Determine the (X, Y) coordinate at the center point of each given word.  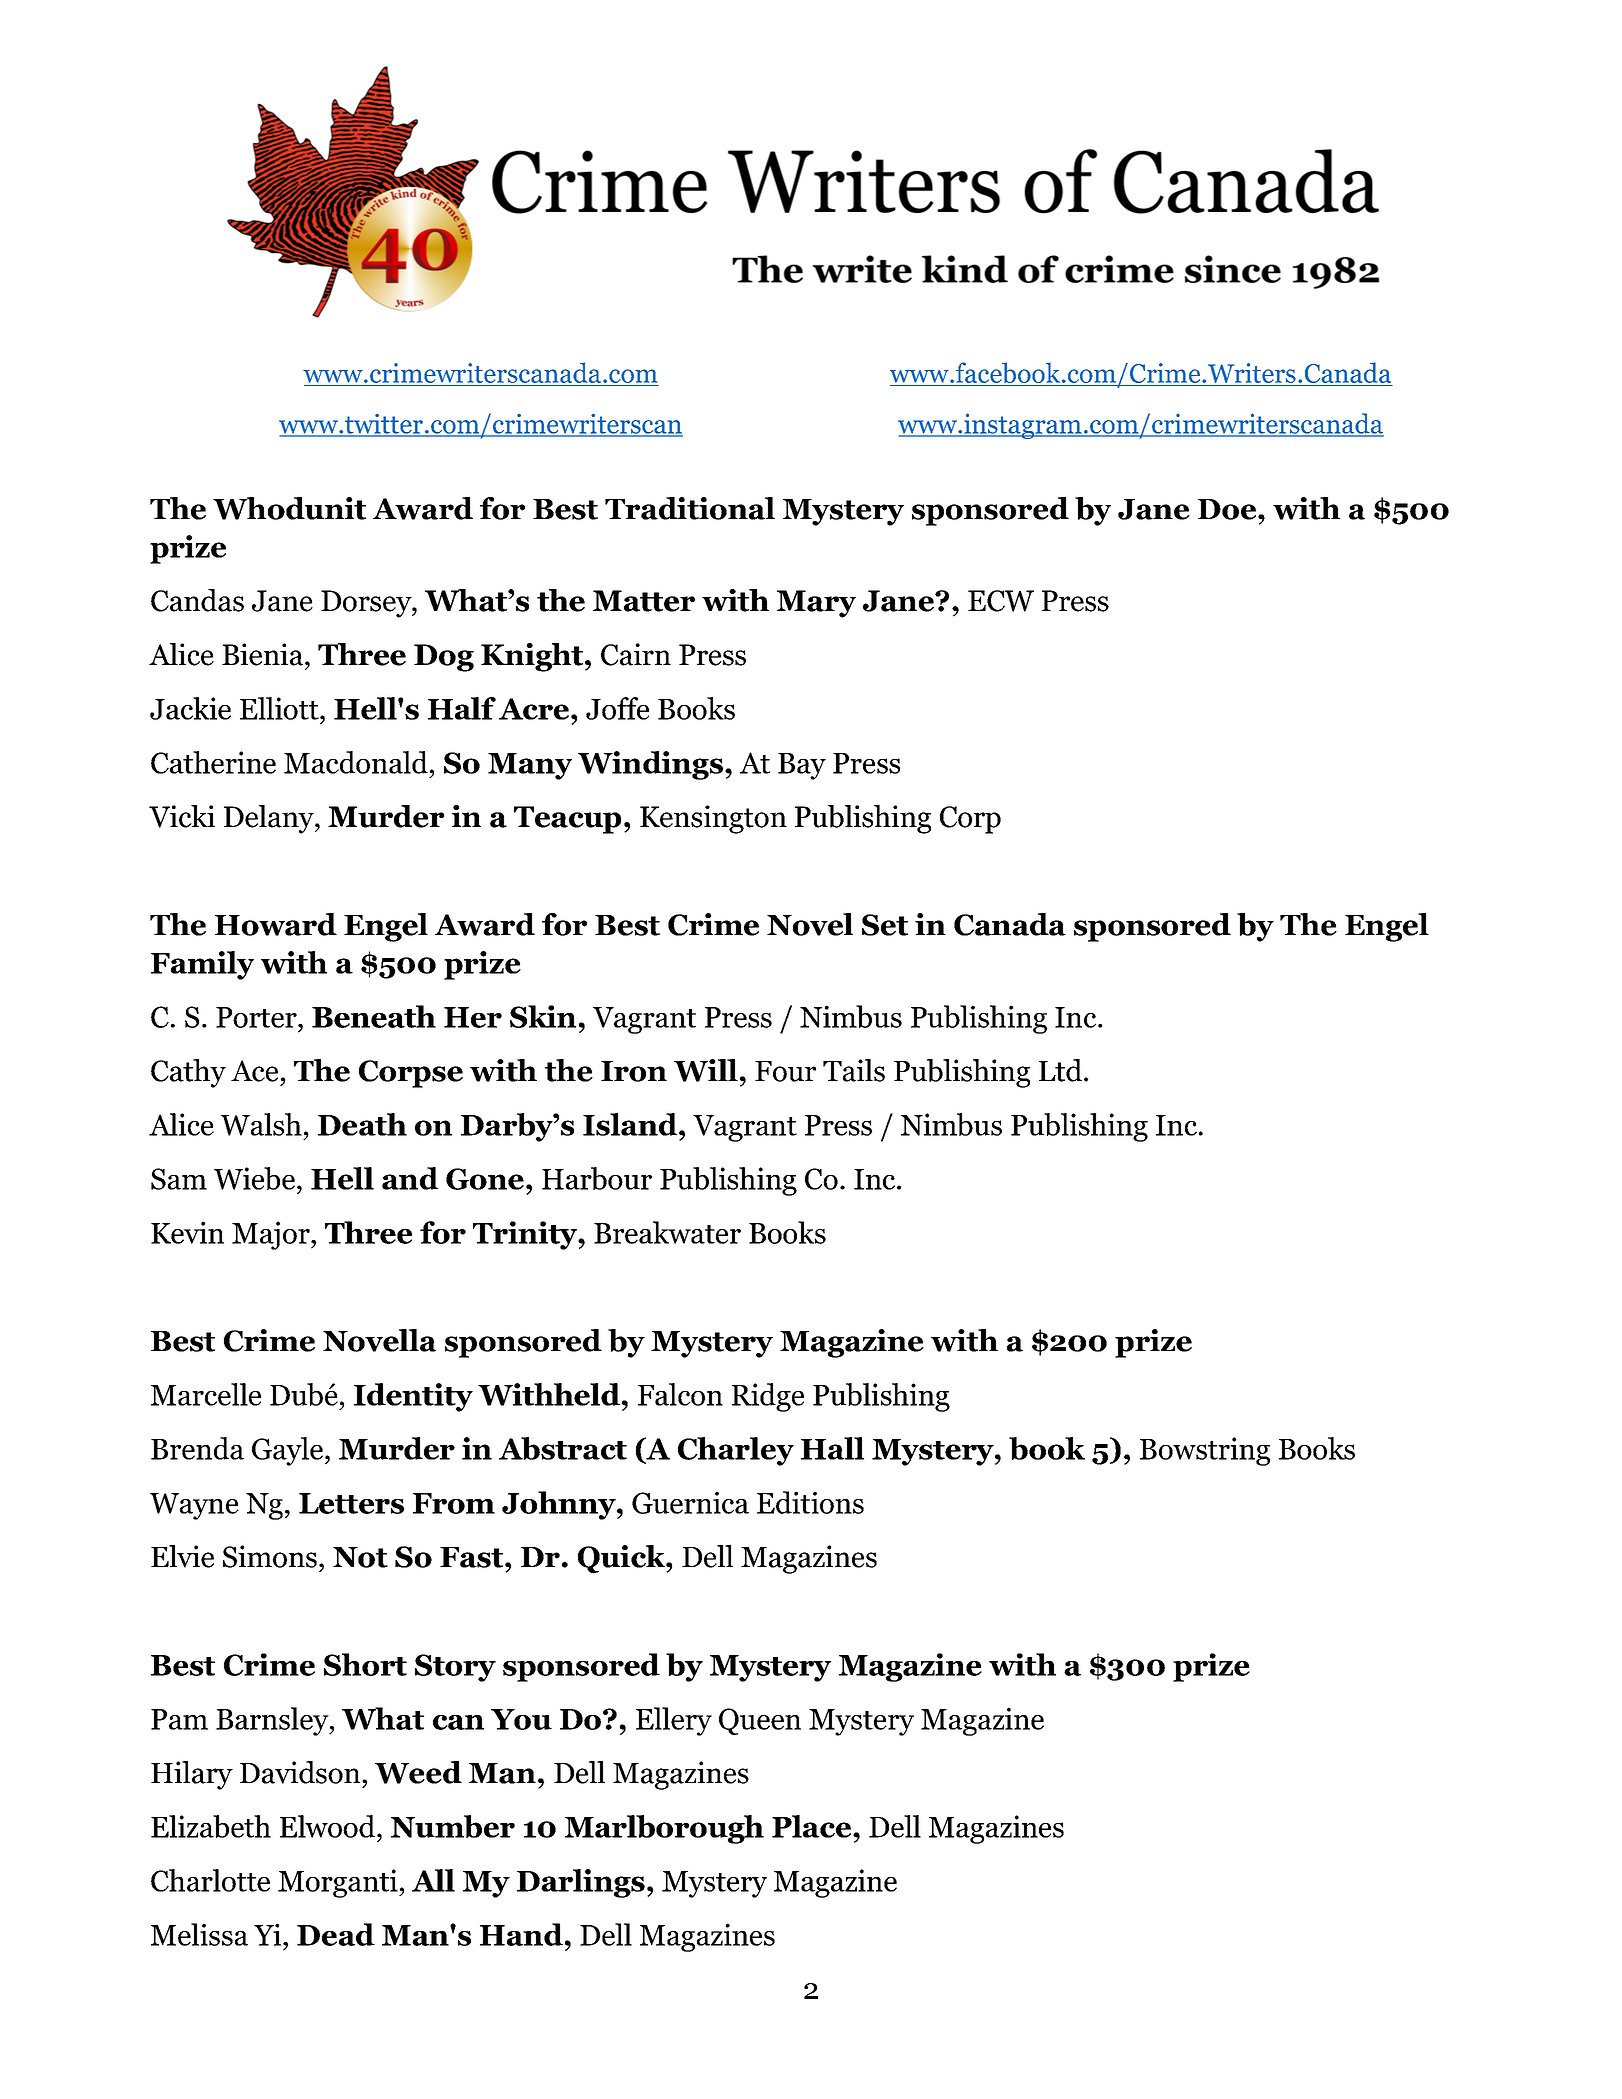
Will (706, 1070)
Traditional (690, 508)
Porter (257, 1017)
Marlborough (664, 1829)
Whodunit (289, 508)
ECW (1001, 601)
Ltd (1060, 1070)
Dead (336, 1934)
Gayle (287, 1451)
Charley (736, 1451)
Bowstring (1205, 1451)
